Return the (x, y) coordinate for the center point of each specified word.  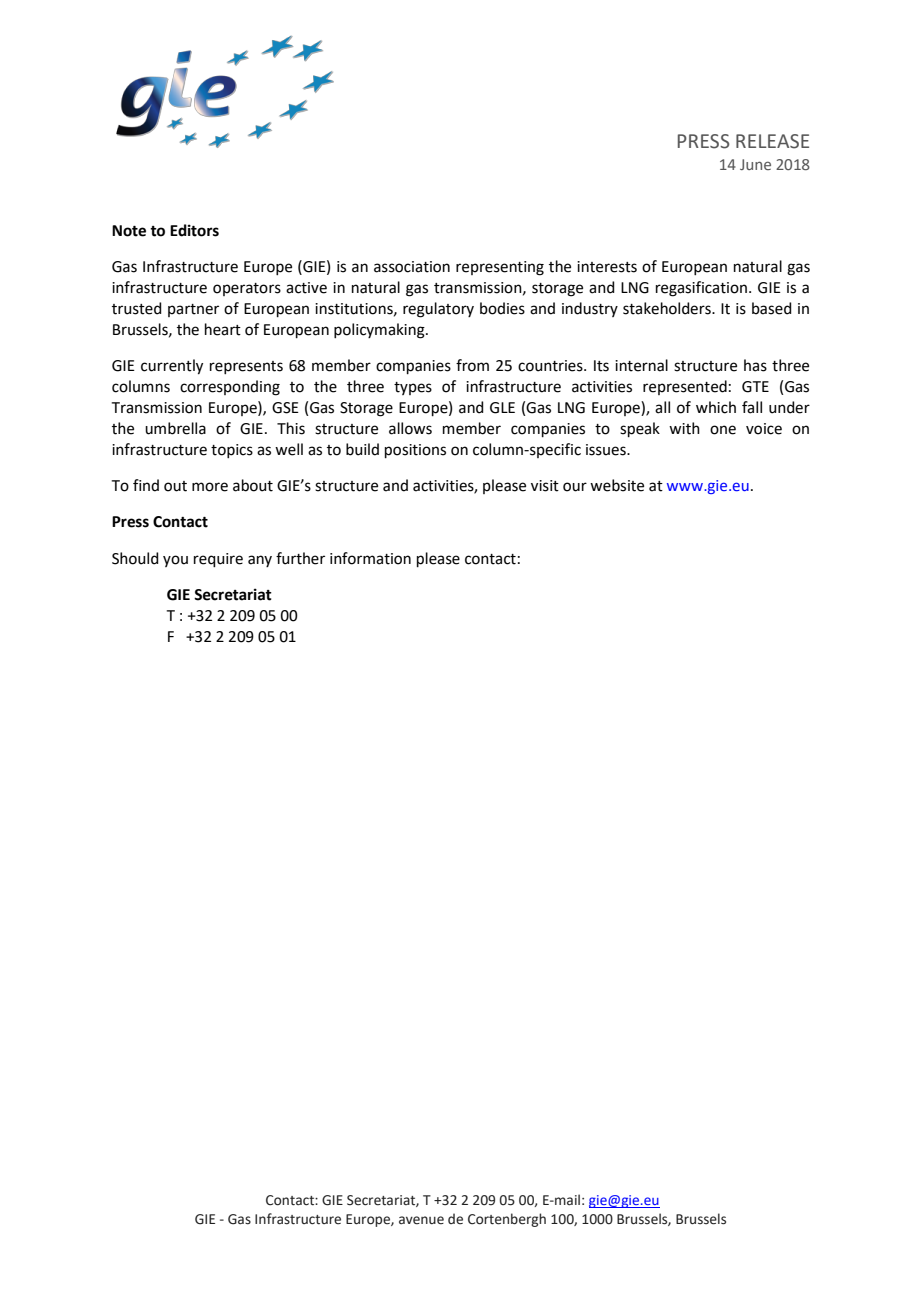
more (210, 487)
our (575, 487)
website (617, 485)
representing (500, 268)
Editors (194, 230)
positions (415, 451)
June (755, 164)
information (370, 558)
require (218, 560)
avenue (421, 1220)
